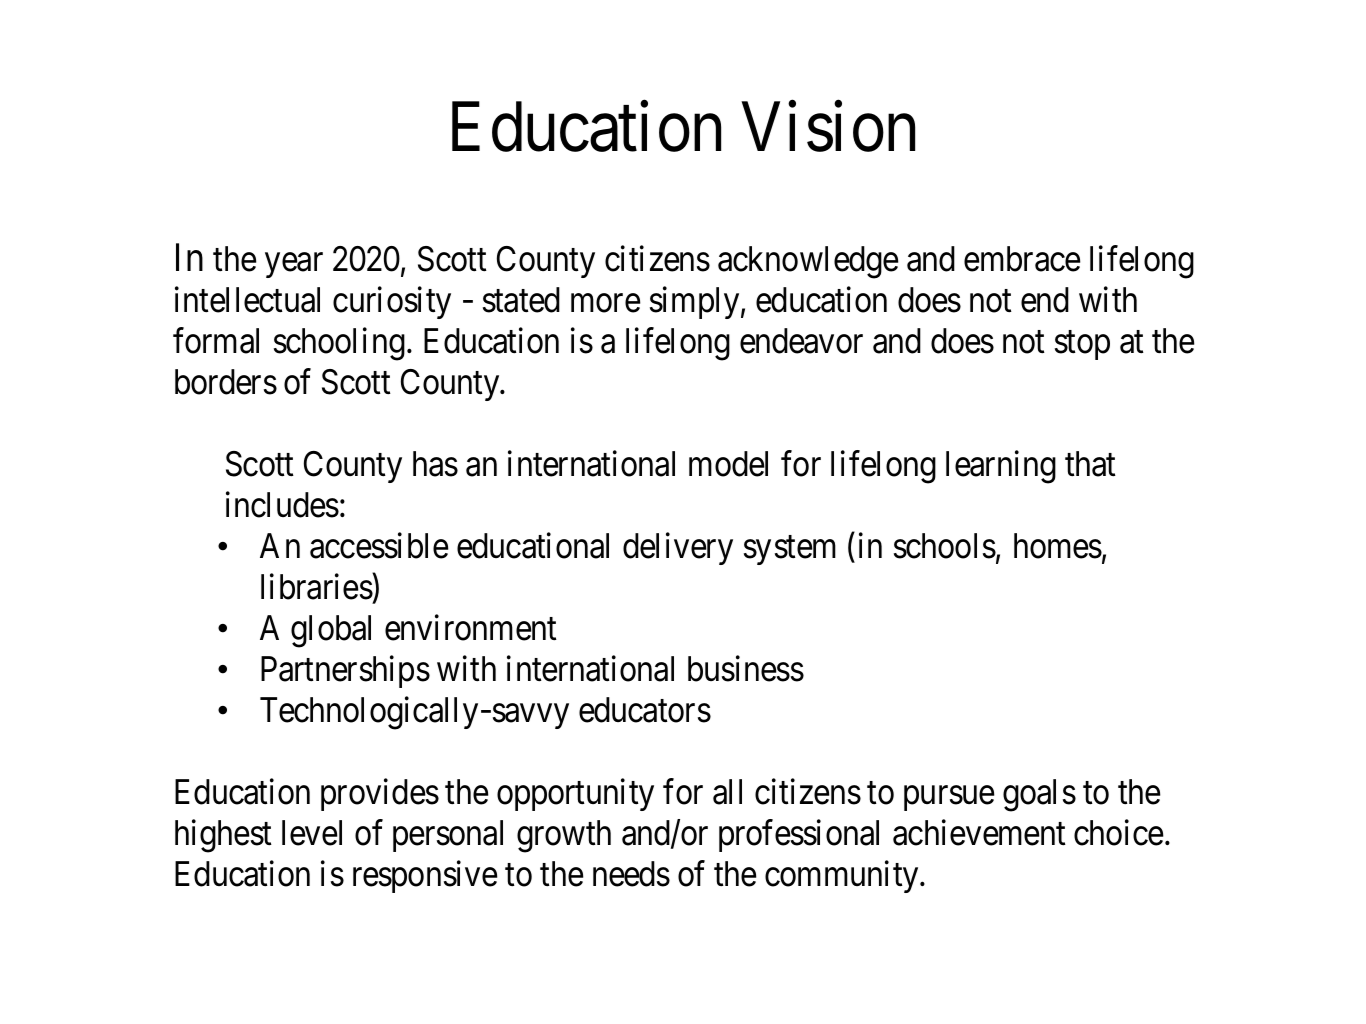 The width and height of the screenshot is (1366, 1024). What do you see at coordinates (312, 833) in the screenshot?
I see `level` at bounding box center [312, 833].
